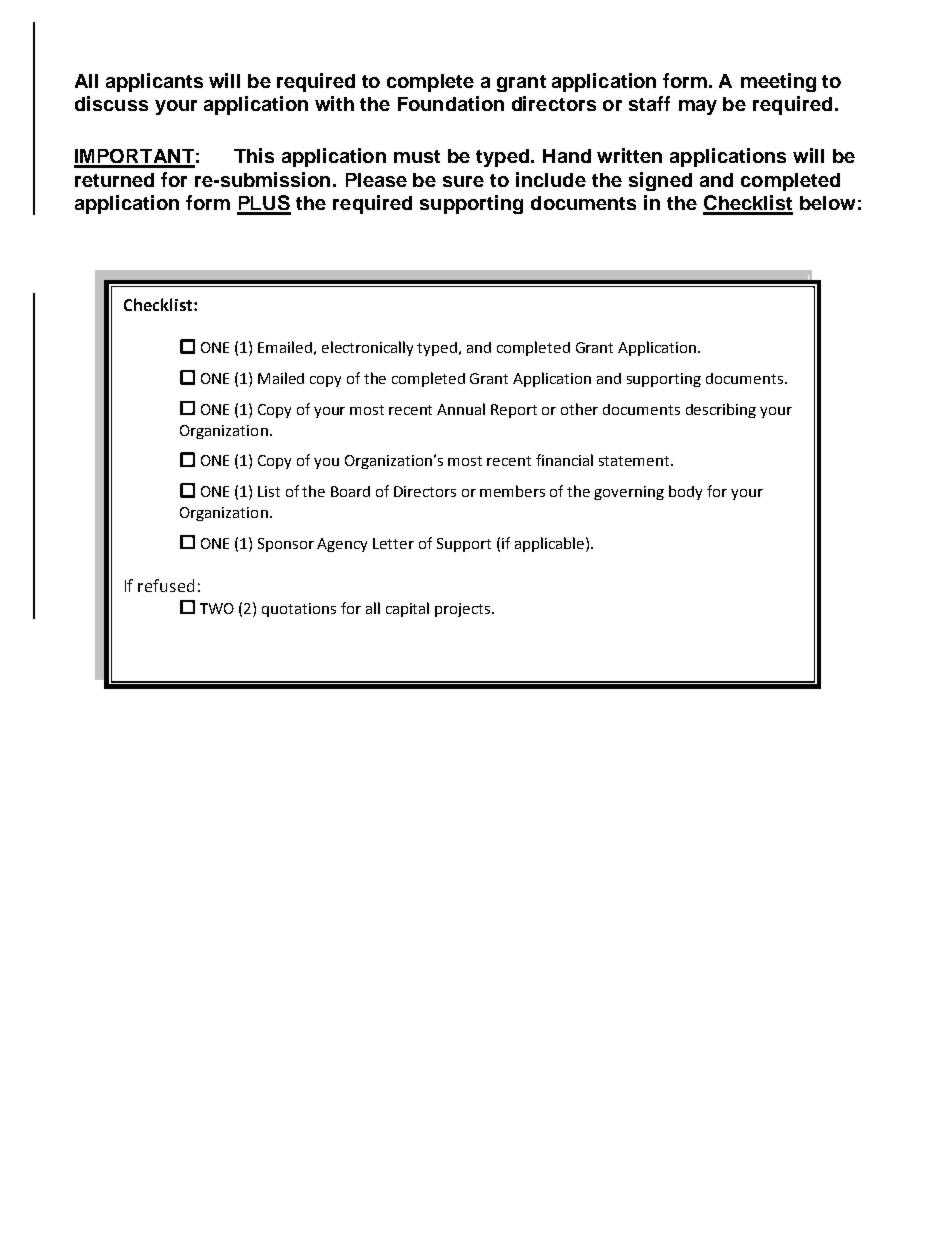 The width and height of the page is (952, 1233). I want to click on sure, so click(463, 181).
